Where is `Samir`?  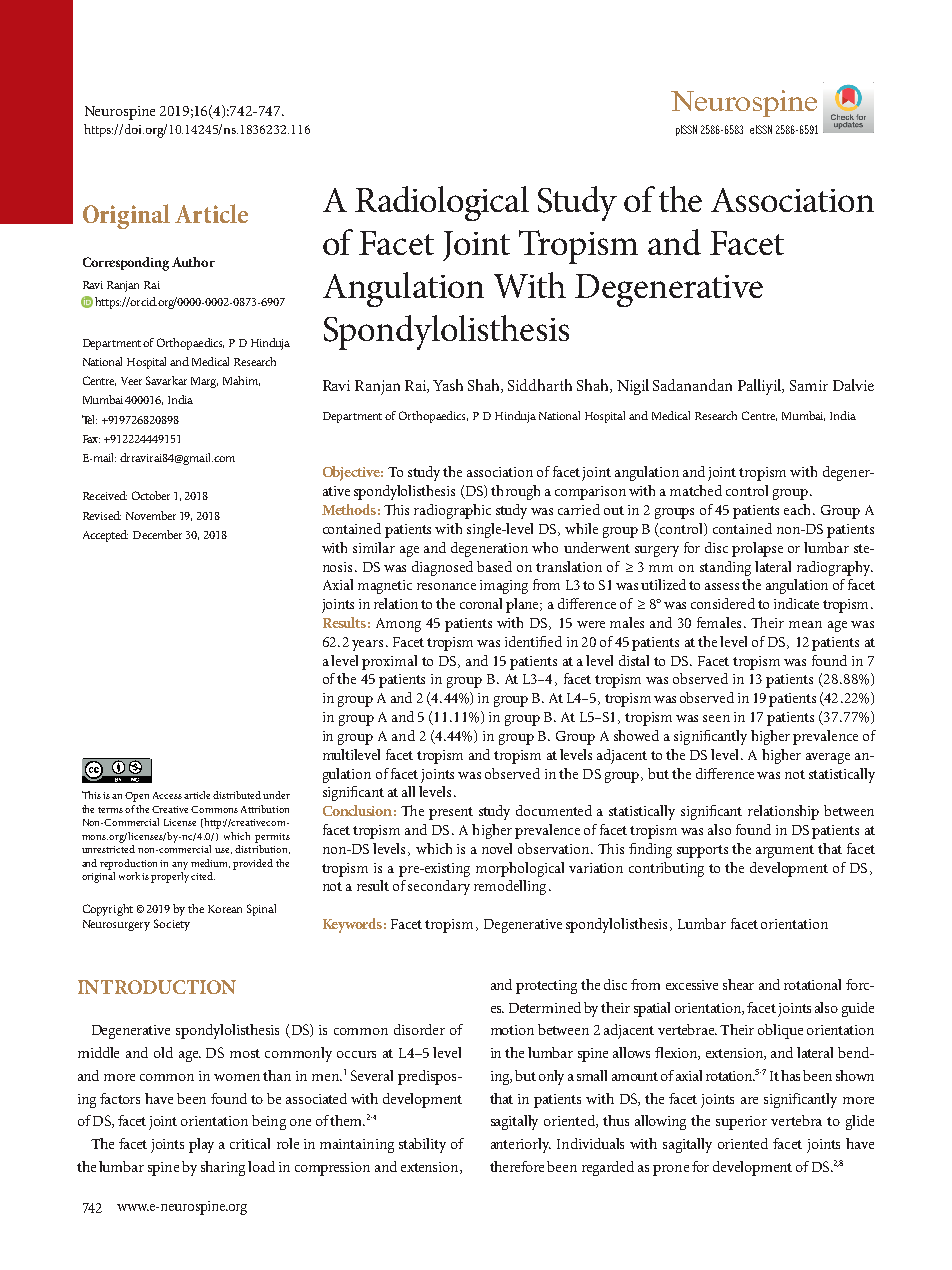
Samir is located at coordinates (809, 385).
